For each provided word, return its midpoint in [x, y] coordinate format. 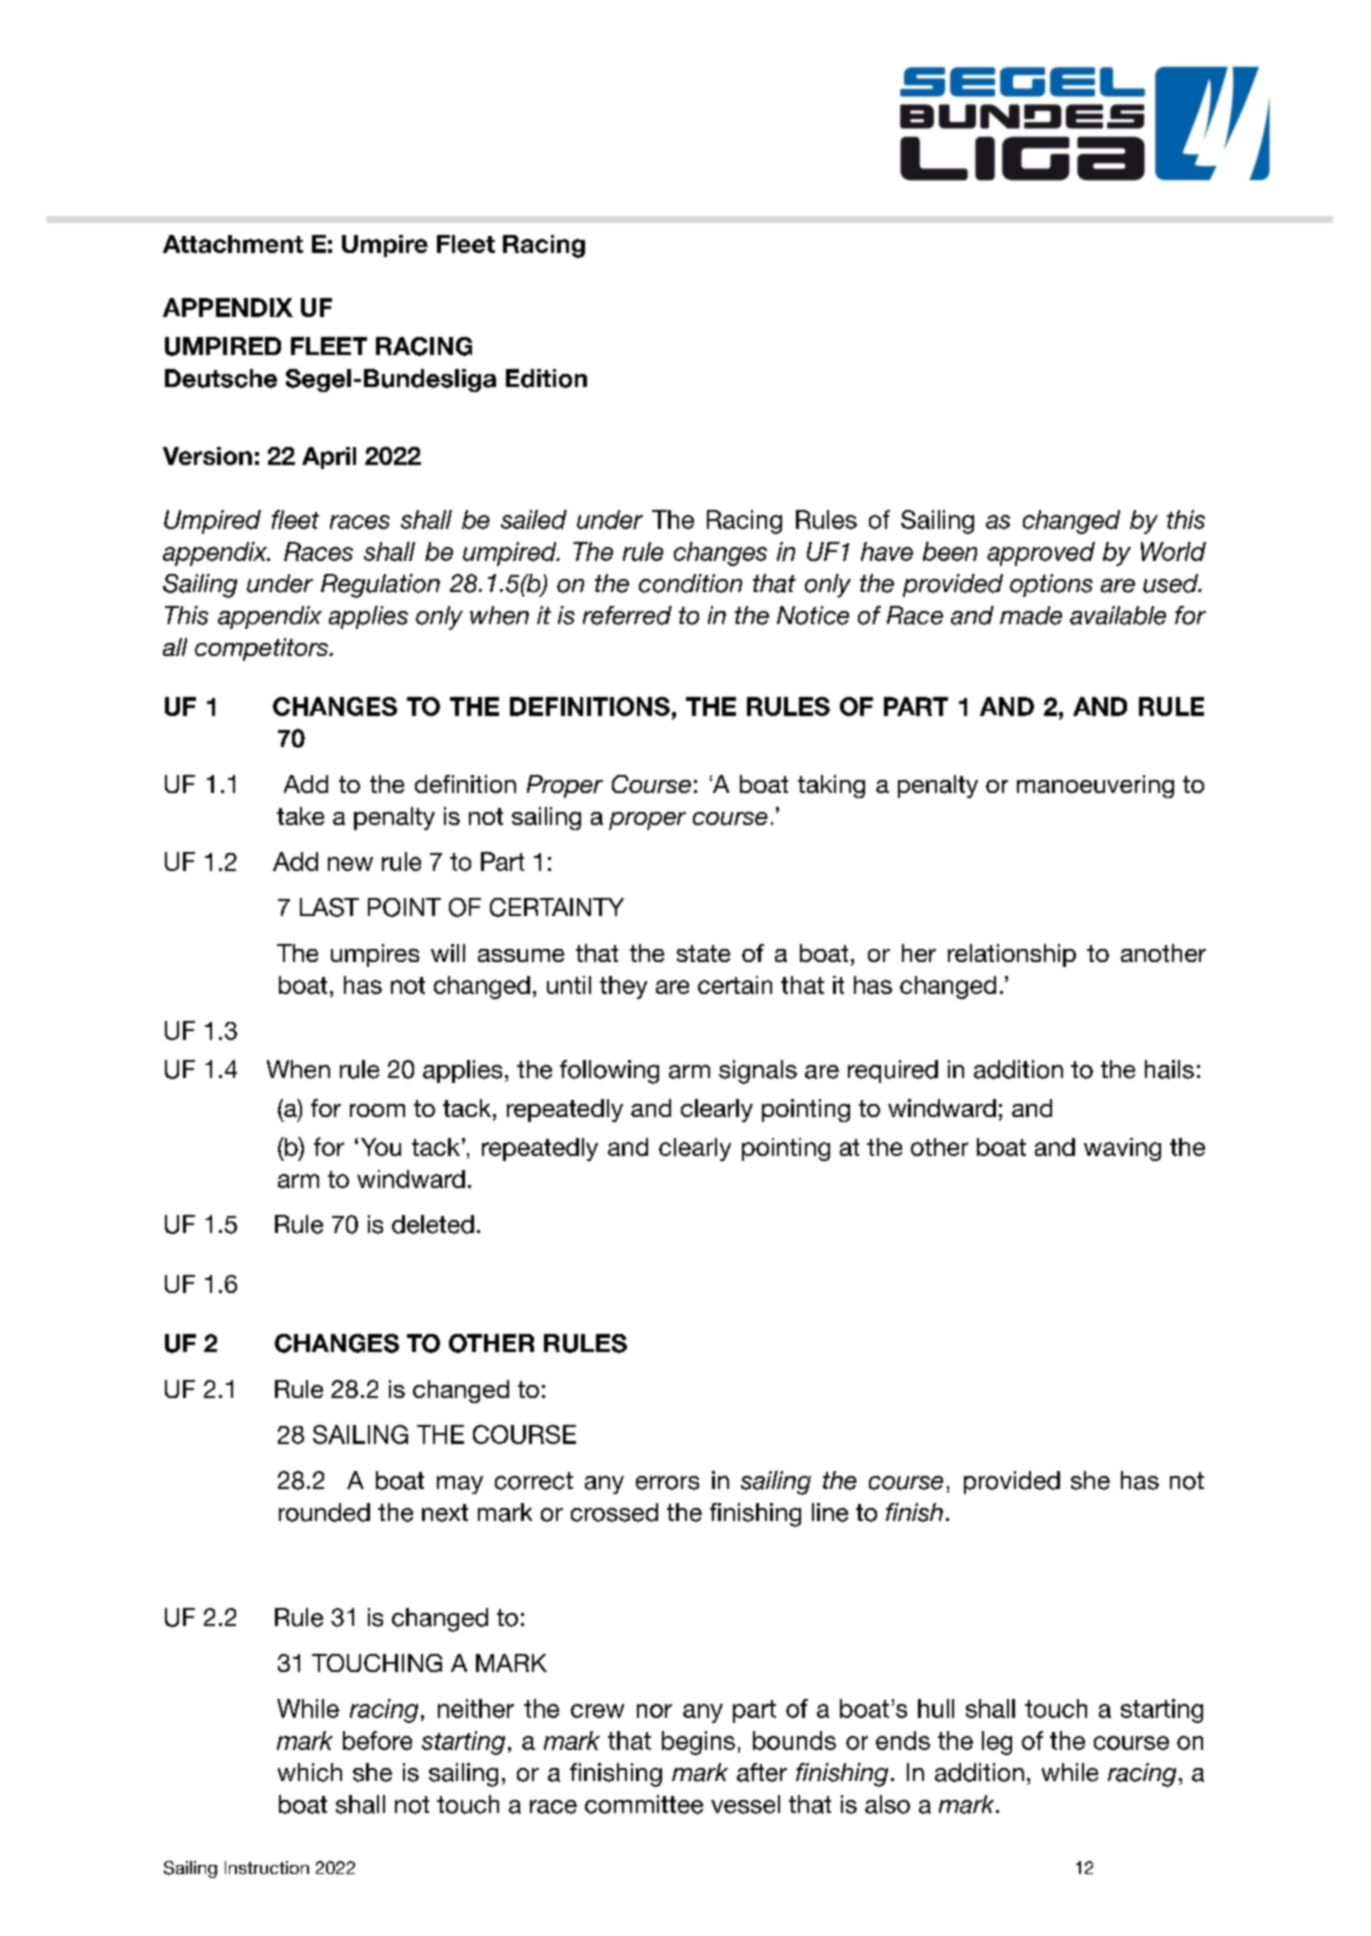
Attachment [233, 244]
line [830, 1512]
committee [644, 1804]
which [310, 1772]
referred [627, 615]
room [377, 1110]
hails [1169, 1069]
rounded [324, 1512]
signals [758, 1072]
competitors [262, 649]
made [1031, 615]
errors [667, 1483]
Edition [546, 378]
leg [997, 1743]
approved [1041, 554]
